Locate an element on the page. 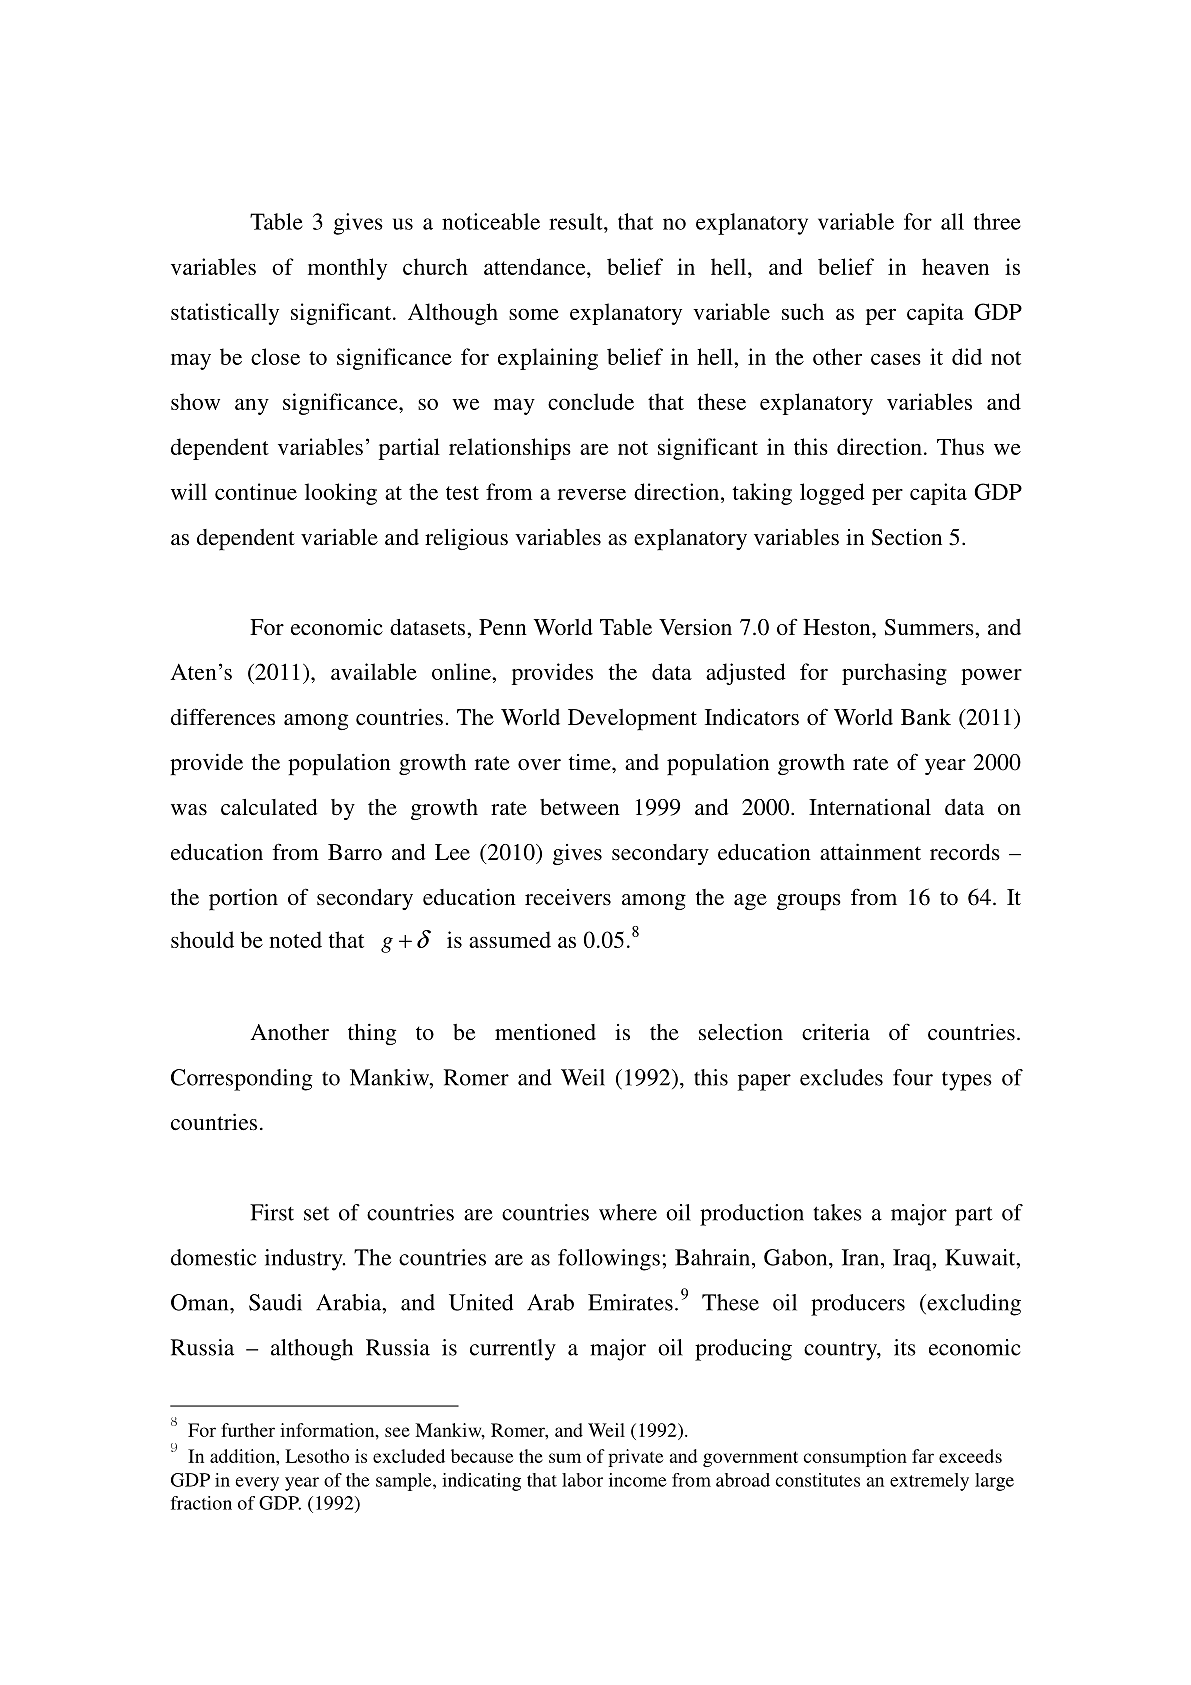  receivers is located at coordinates (568, 897).
